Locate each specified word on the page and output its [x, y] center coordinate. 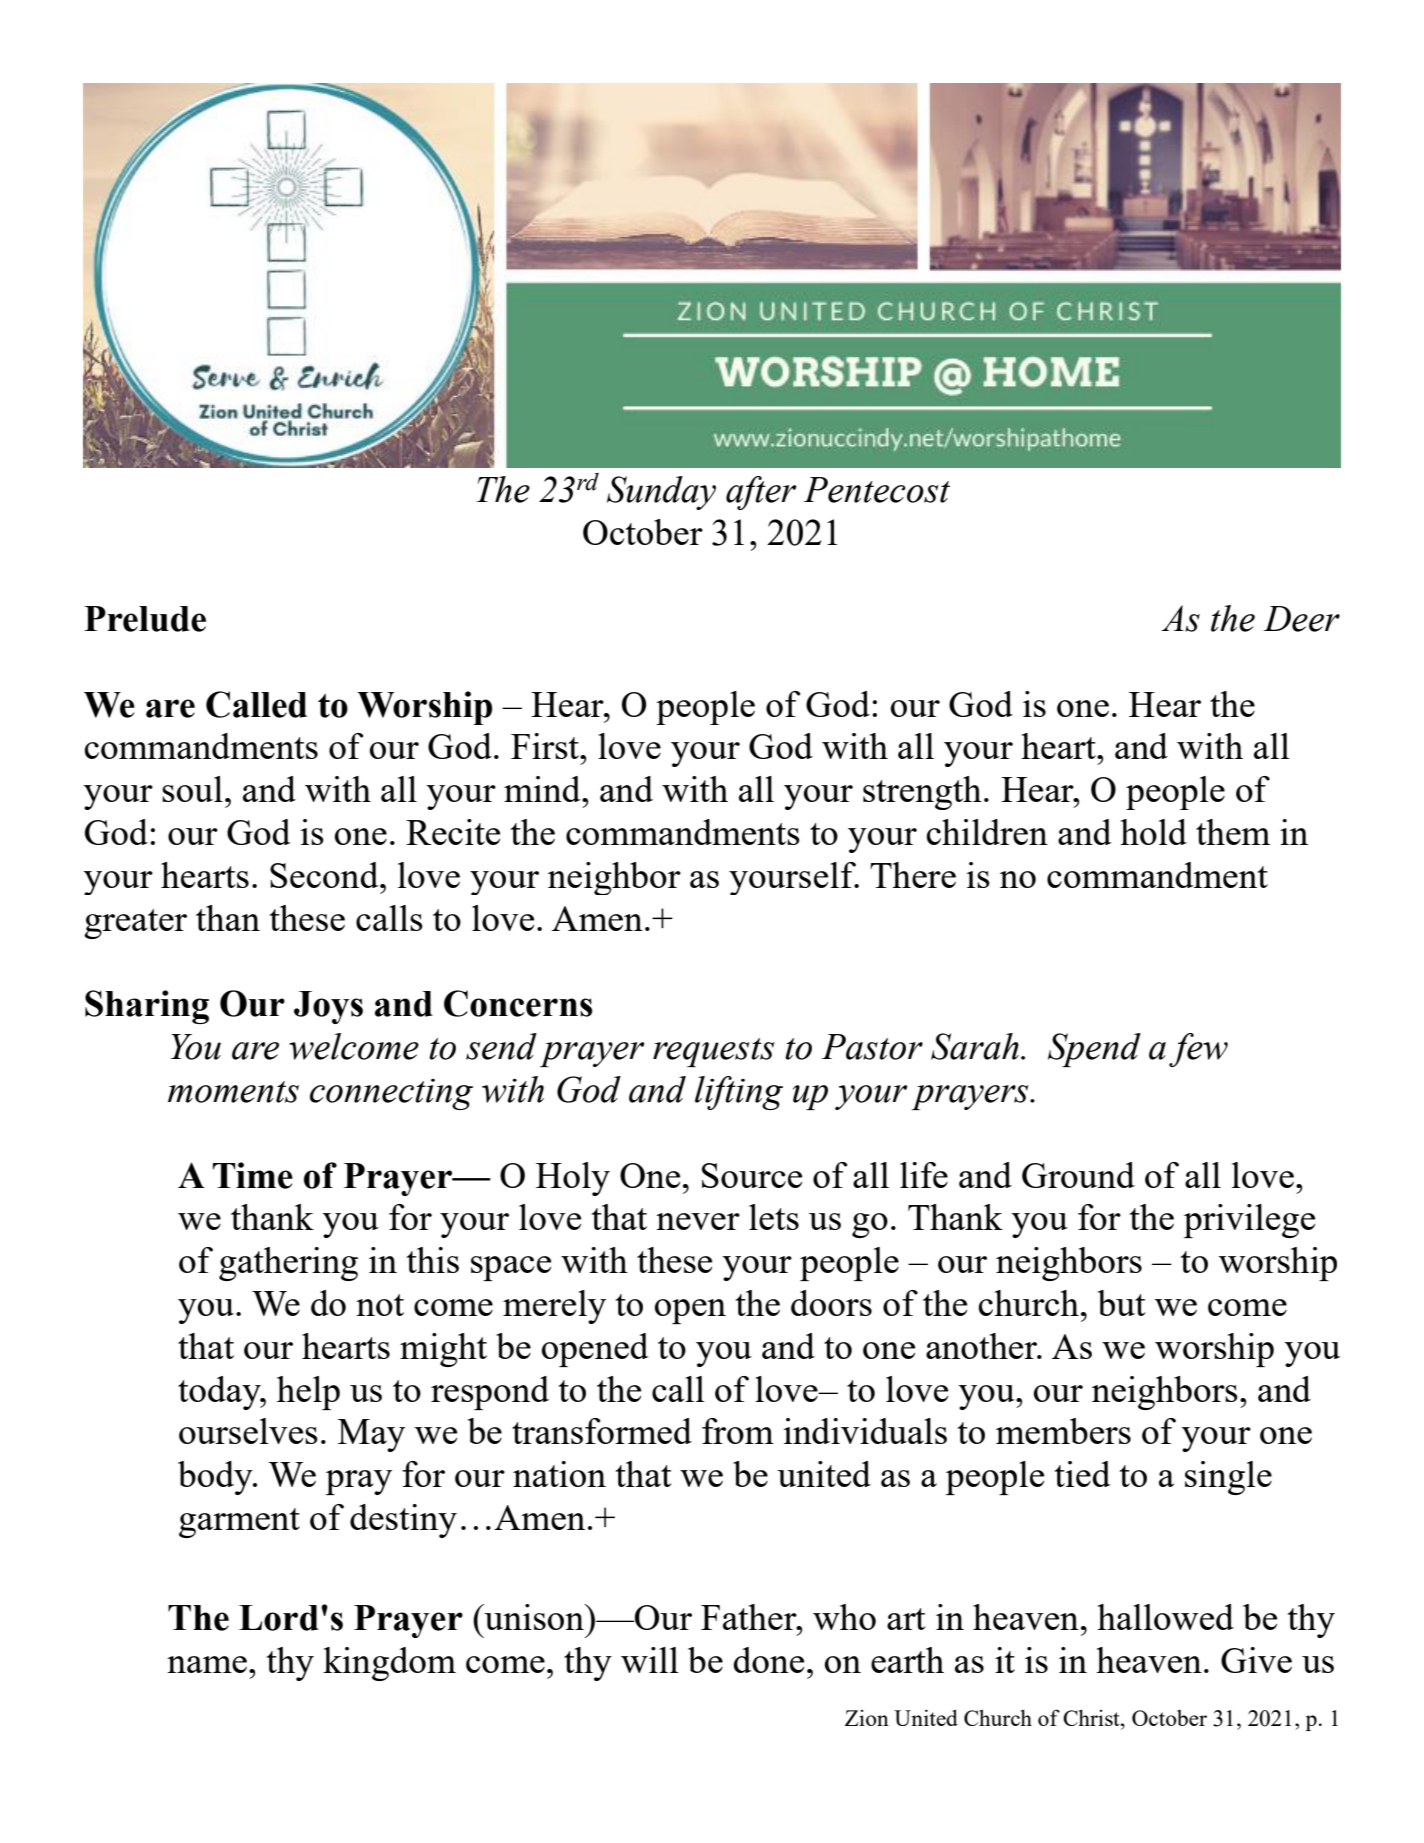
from [738, 1431]
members [1063, 1431]
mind [543, 789]
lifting [739, 1093]
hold [1153, 832]
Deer [1301, 619]
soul [192, 789]
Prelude [145, 619]
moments [233, 1092]
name [207, 1664]
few [1198, 1050]
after [761, 493]
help [308, 1393]
